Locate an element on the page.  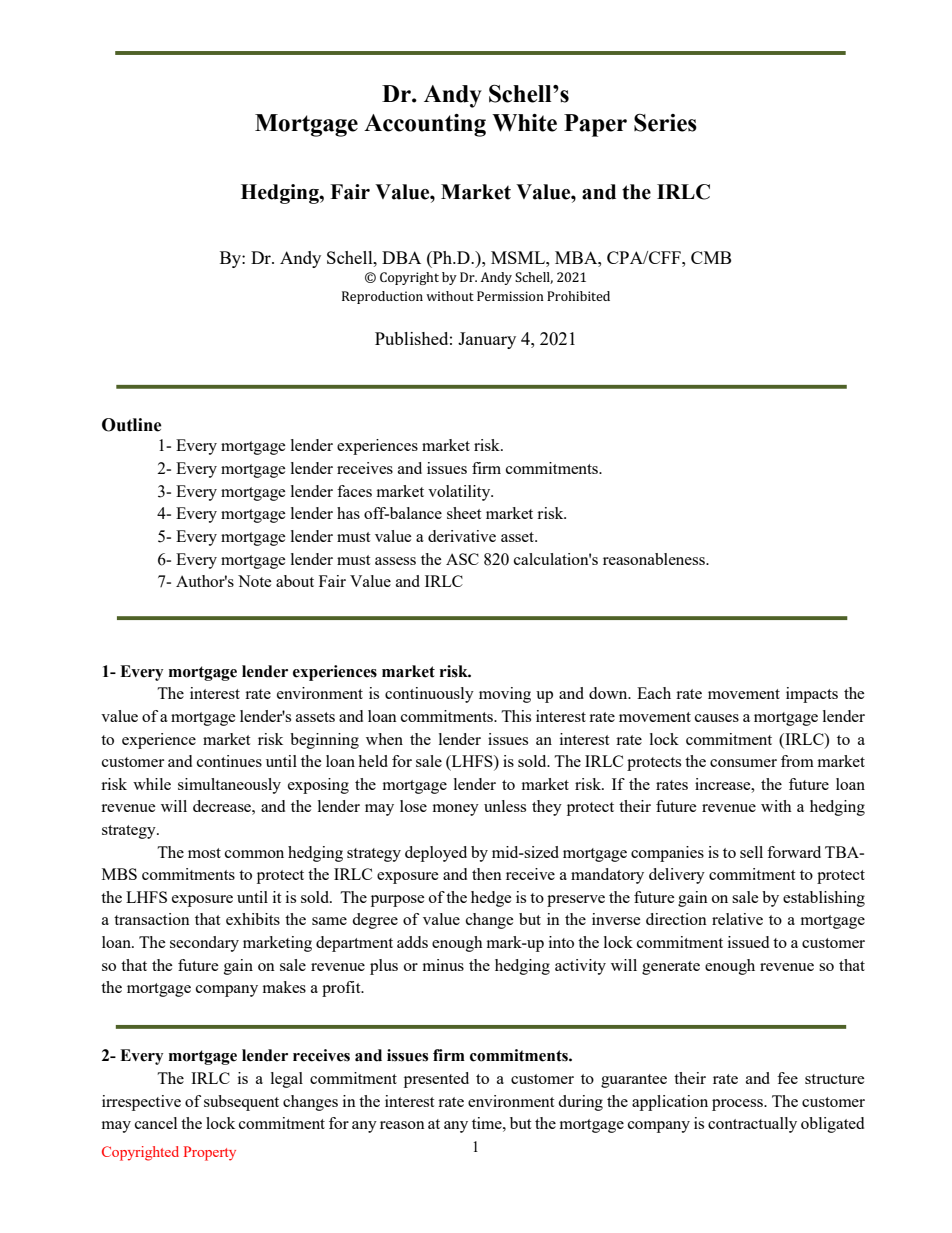
presented is located at coordinates (436, 1080).
